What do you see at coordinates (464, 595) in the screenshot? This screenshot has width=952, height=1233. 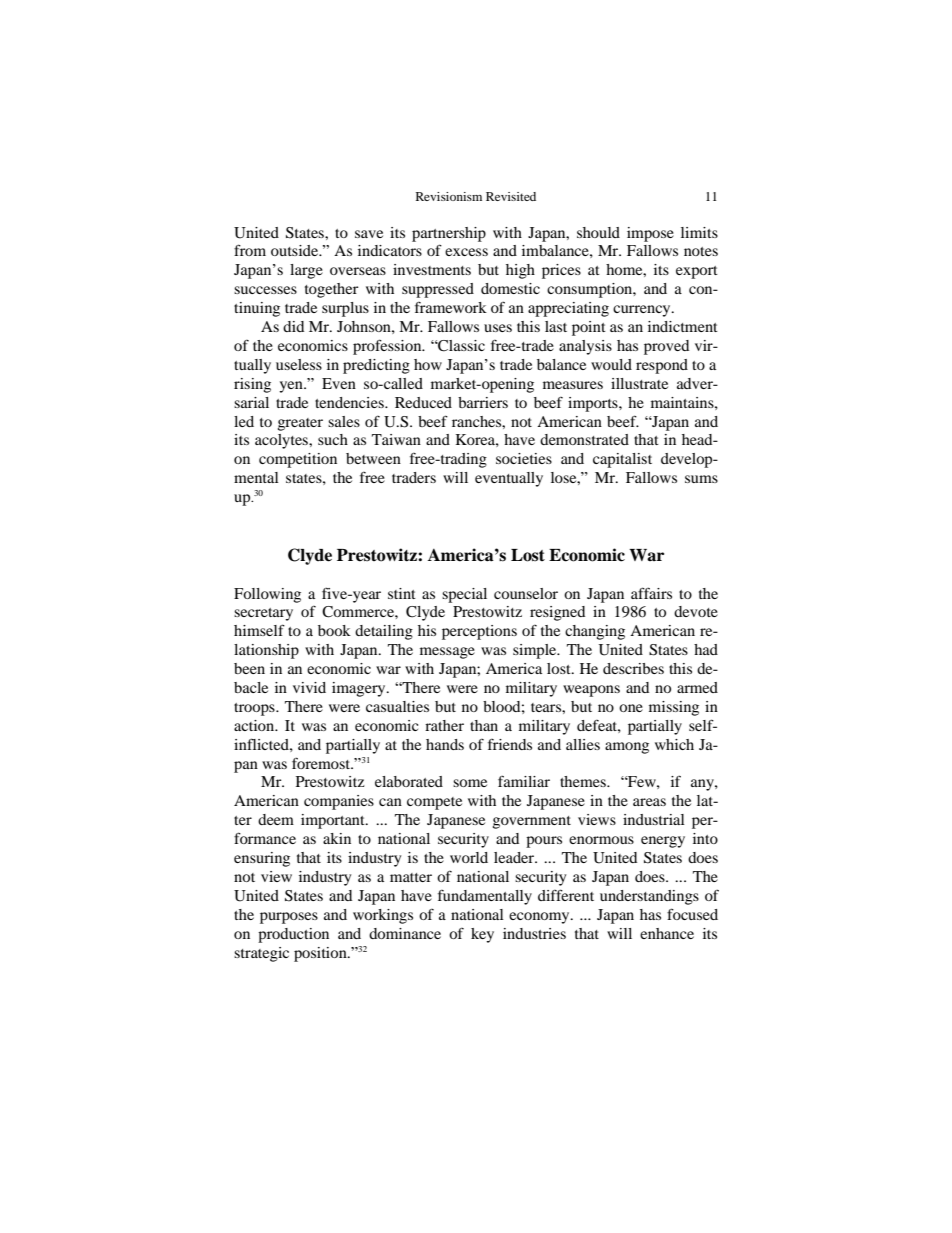 I see `special` at bounding box center [464, 595].
